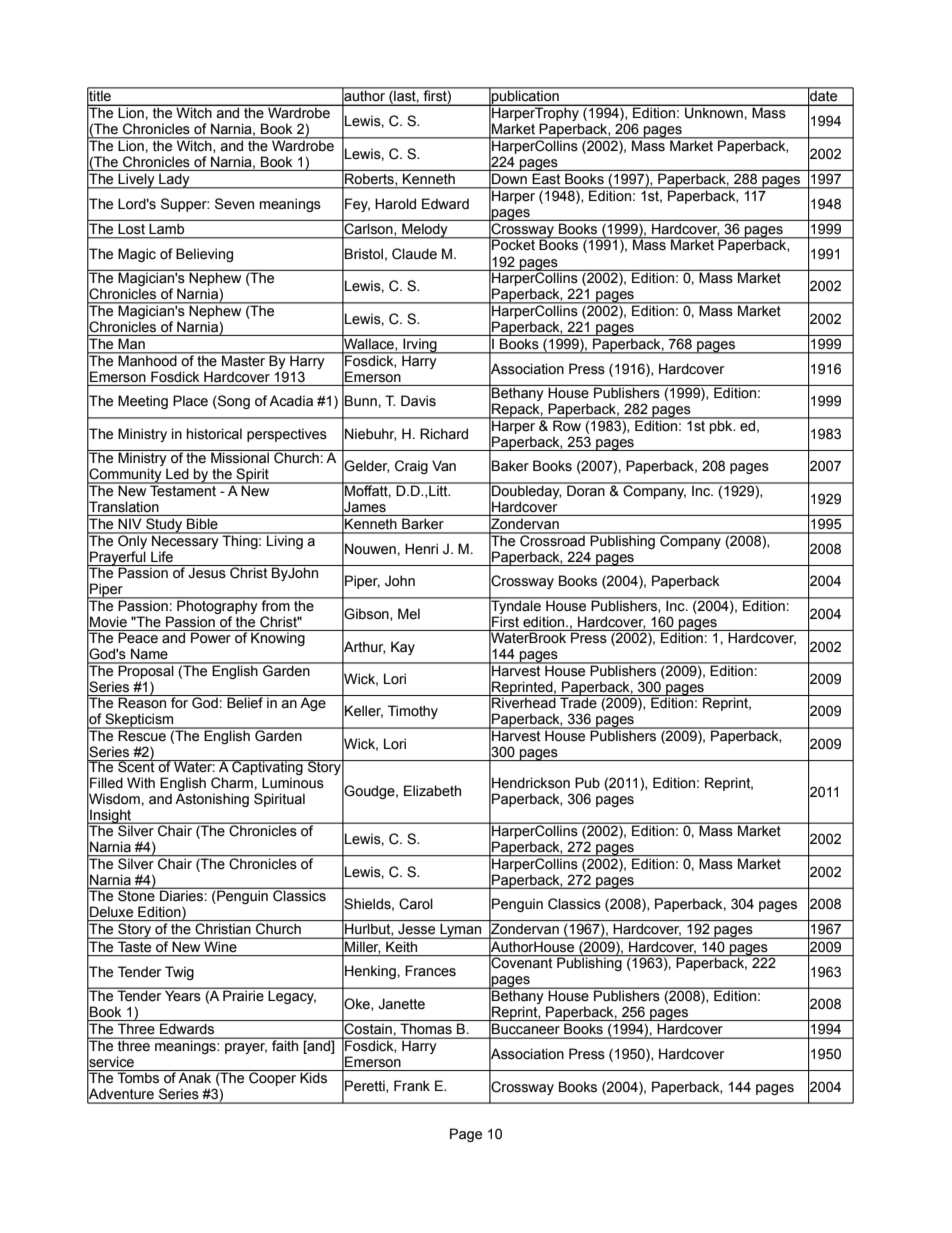 This page has width=952, height=1233. Describe the element at coordinates (174, 181) in the page. I see `Lady` at that location.
